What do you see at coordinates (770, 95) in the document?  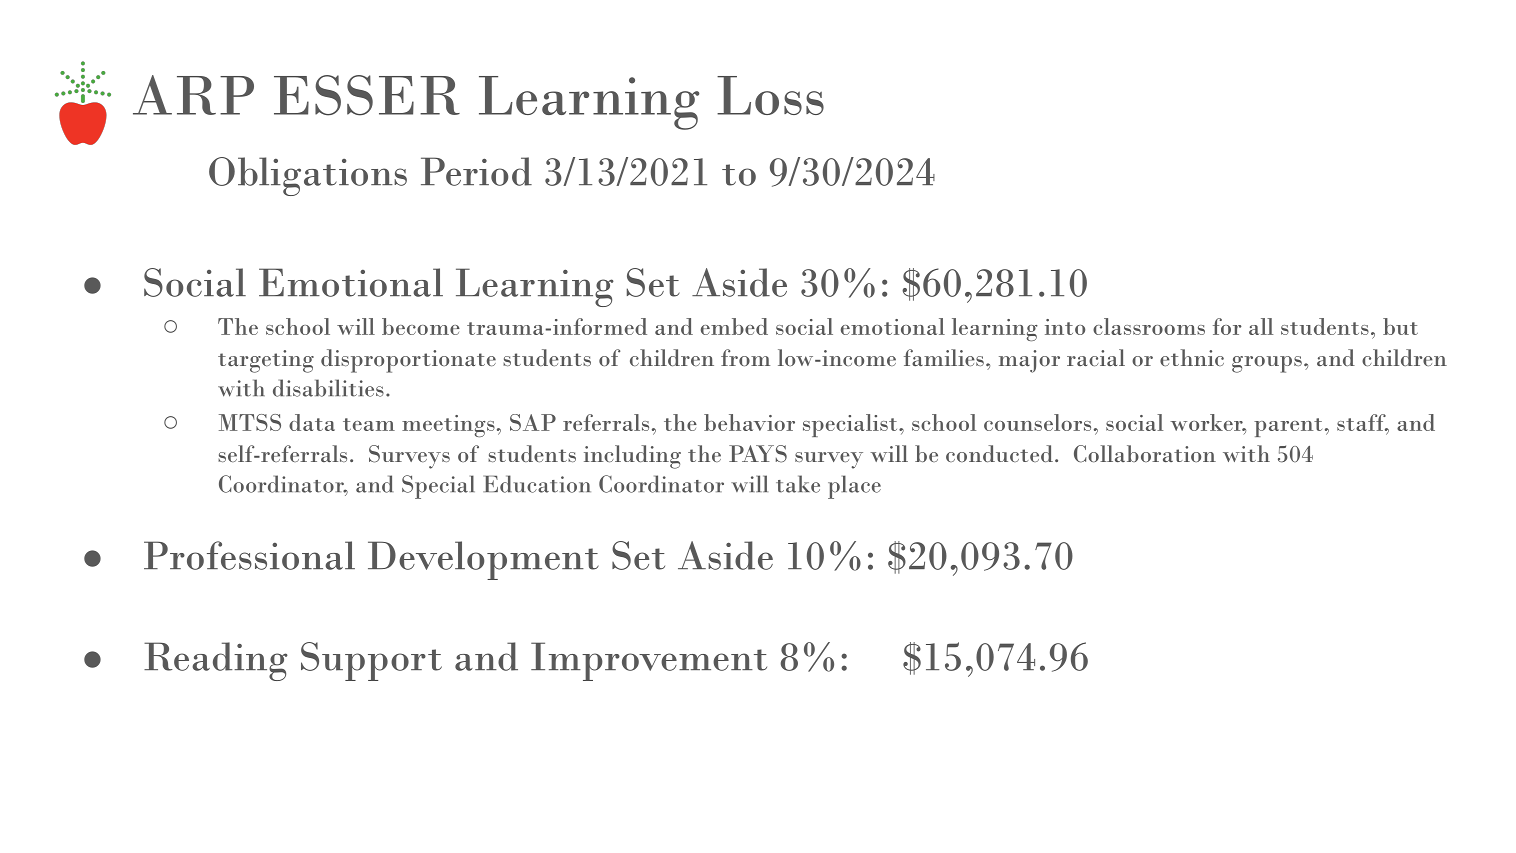 I see `Loss` at bounding box center [770, 95].
